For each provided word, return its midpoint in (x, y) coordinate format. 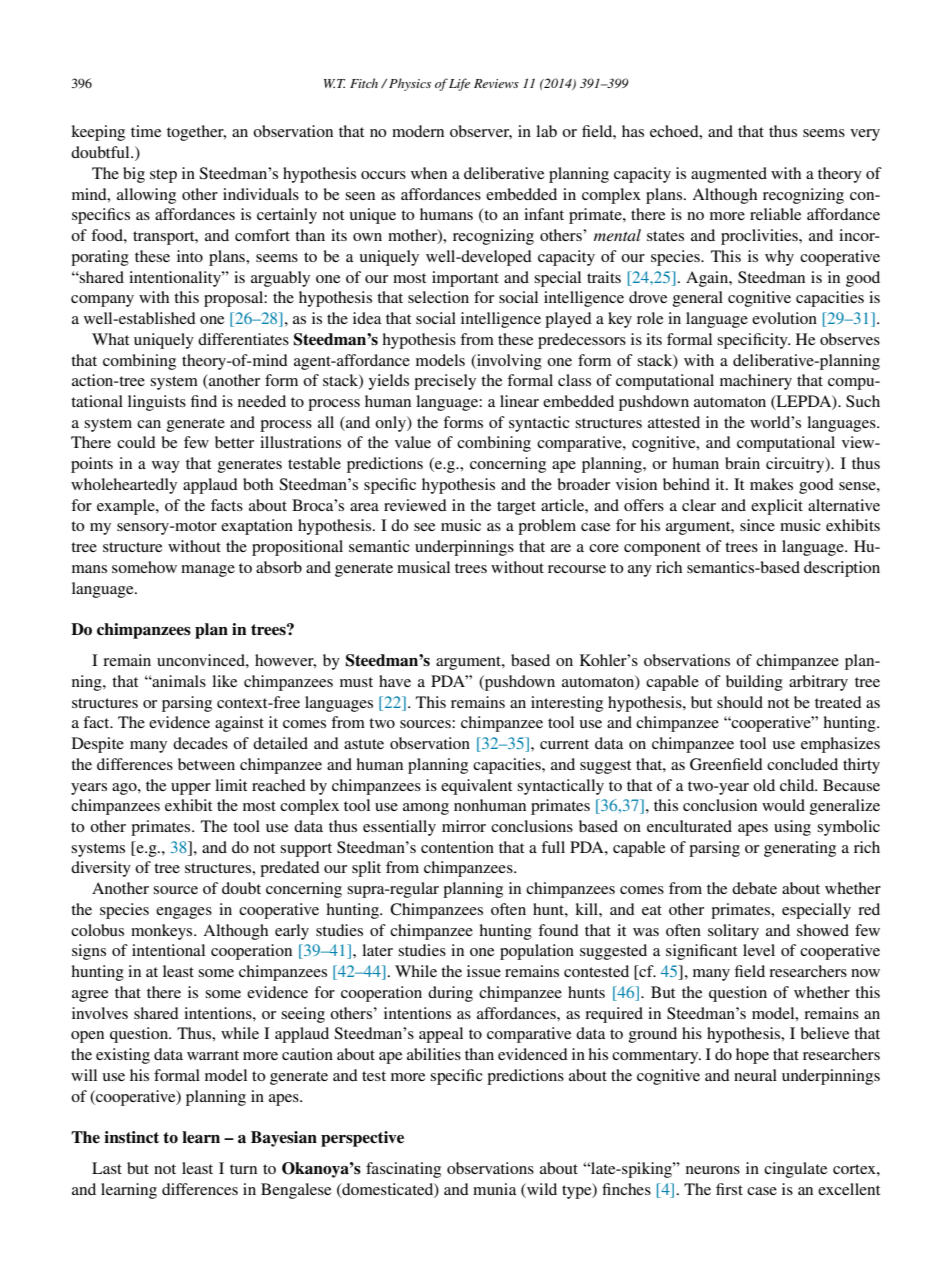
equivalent (476, 787)
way (166, 467)
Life (459, 84)
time (146, 131)
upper (191, 789)
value (413, 442)
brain (742, 463)
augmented (729, 175)
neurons (713, 1170)
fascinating (403, 1170)
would (783, 805)
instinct (131, 1137)
